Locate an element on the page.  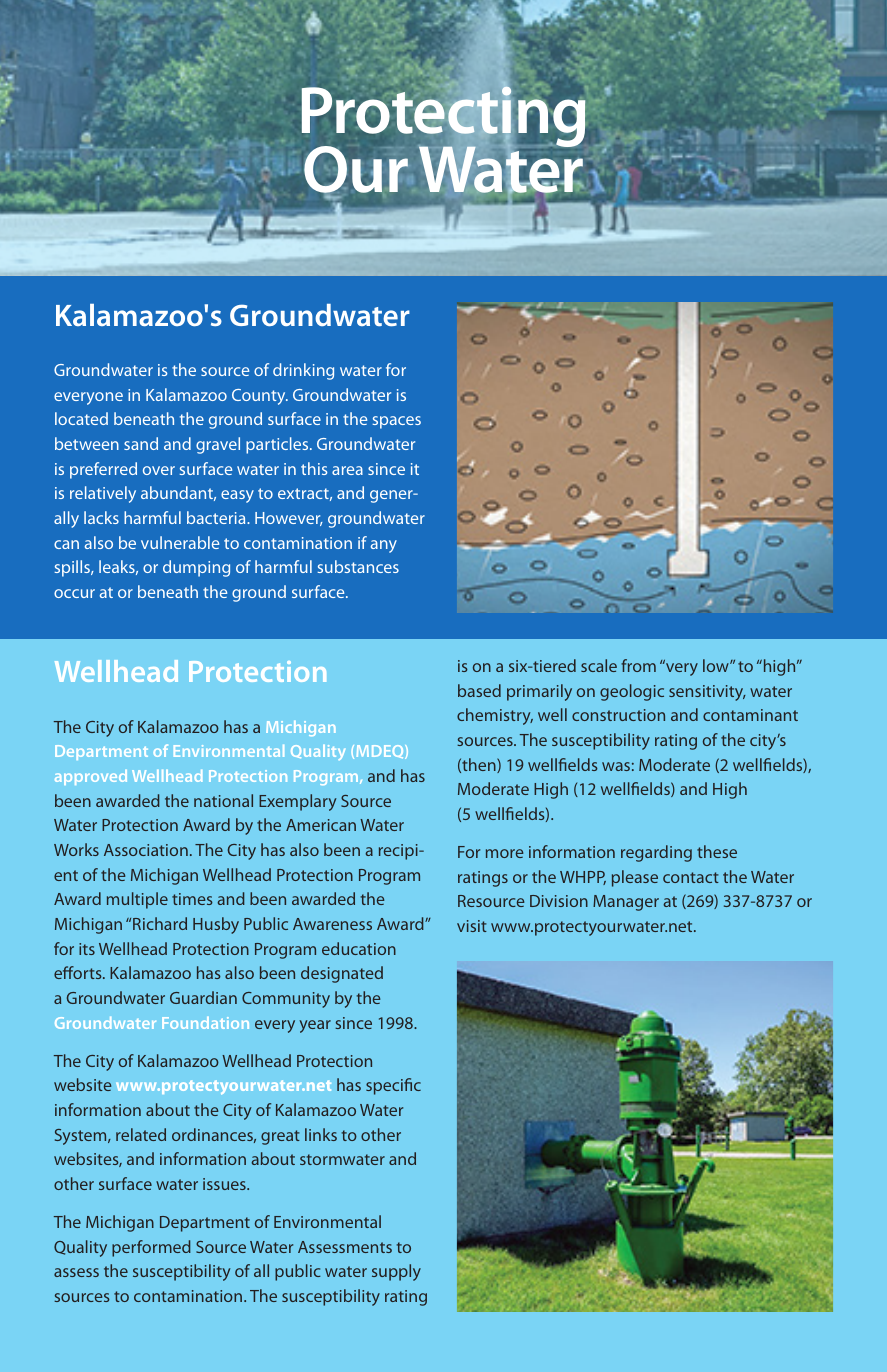
approved is located at coordinates (91, 777).
